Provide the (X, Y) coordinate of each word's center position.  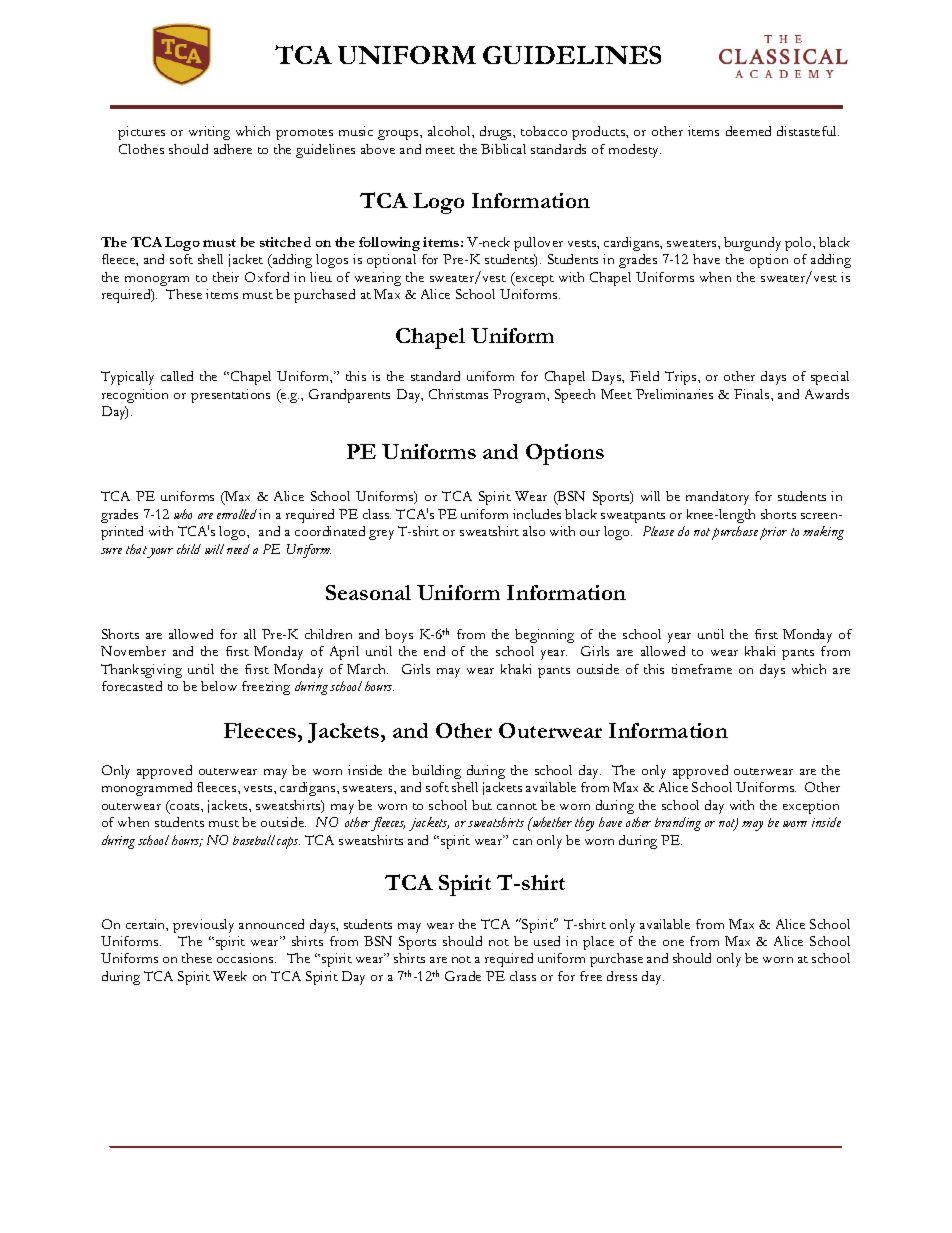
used (547, 941)
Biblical (503, 149)
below (219, 686)
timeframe (702, 669)
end (434, 651)
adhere (233, 149)
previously (203, 926)
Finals (753, 394)
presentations (230, 396)
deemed (748, 131)
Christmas (458, 394)
